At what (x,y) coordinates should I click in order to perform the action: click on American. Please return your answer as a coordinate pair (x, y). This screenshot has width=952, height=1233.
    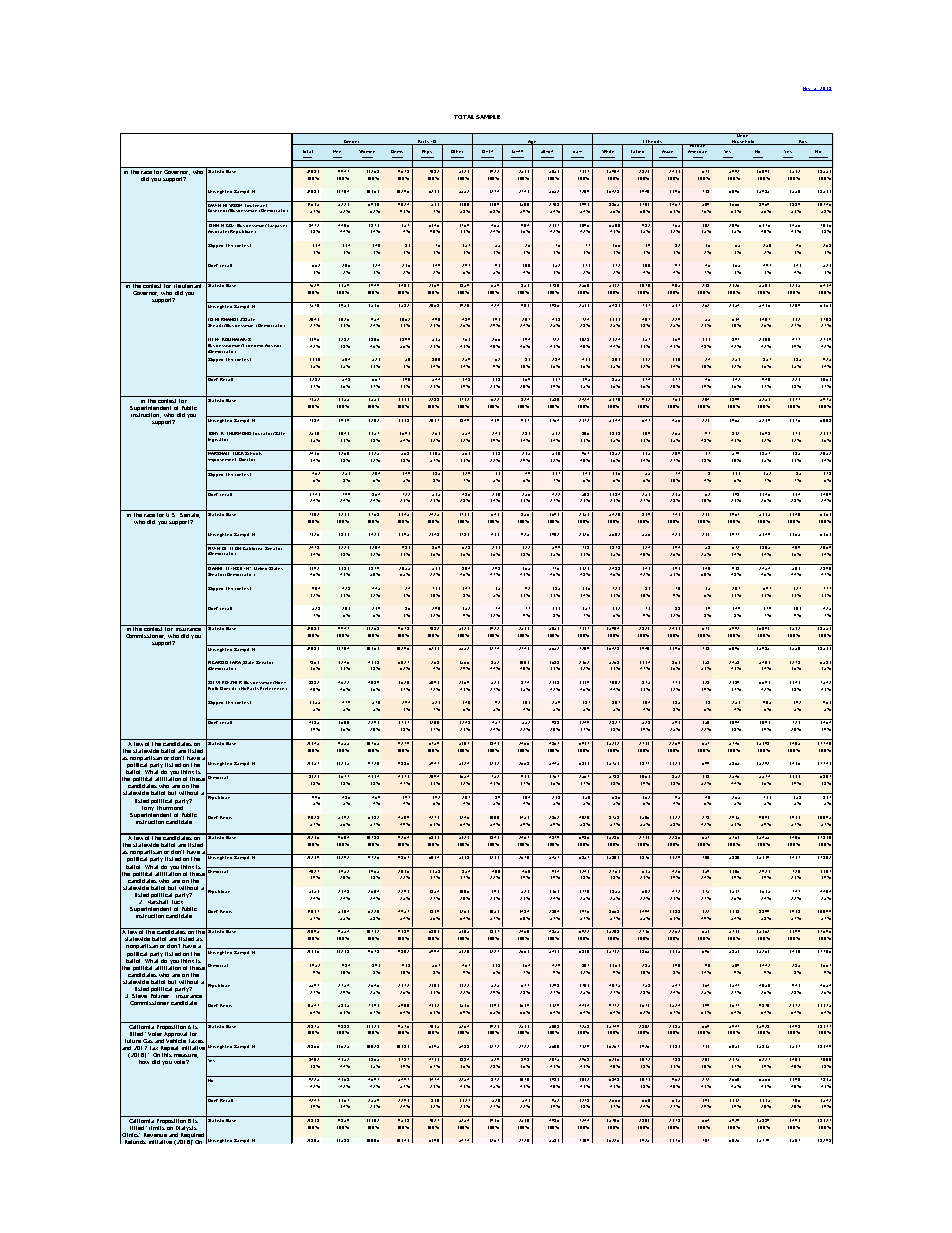
    Looking at the image, I should click on (697, 151).
